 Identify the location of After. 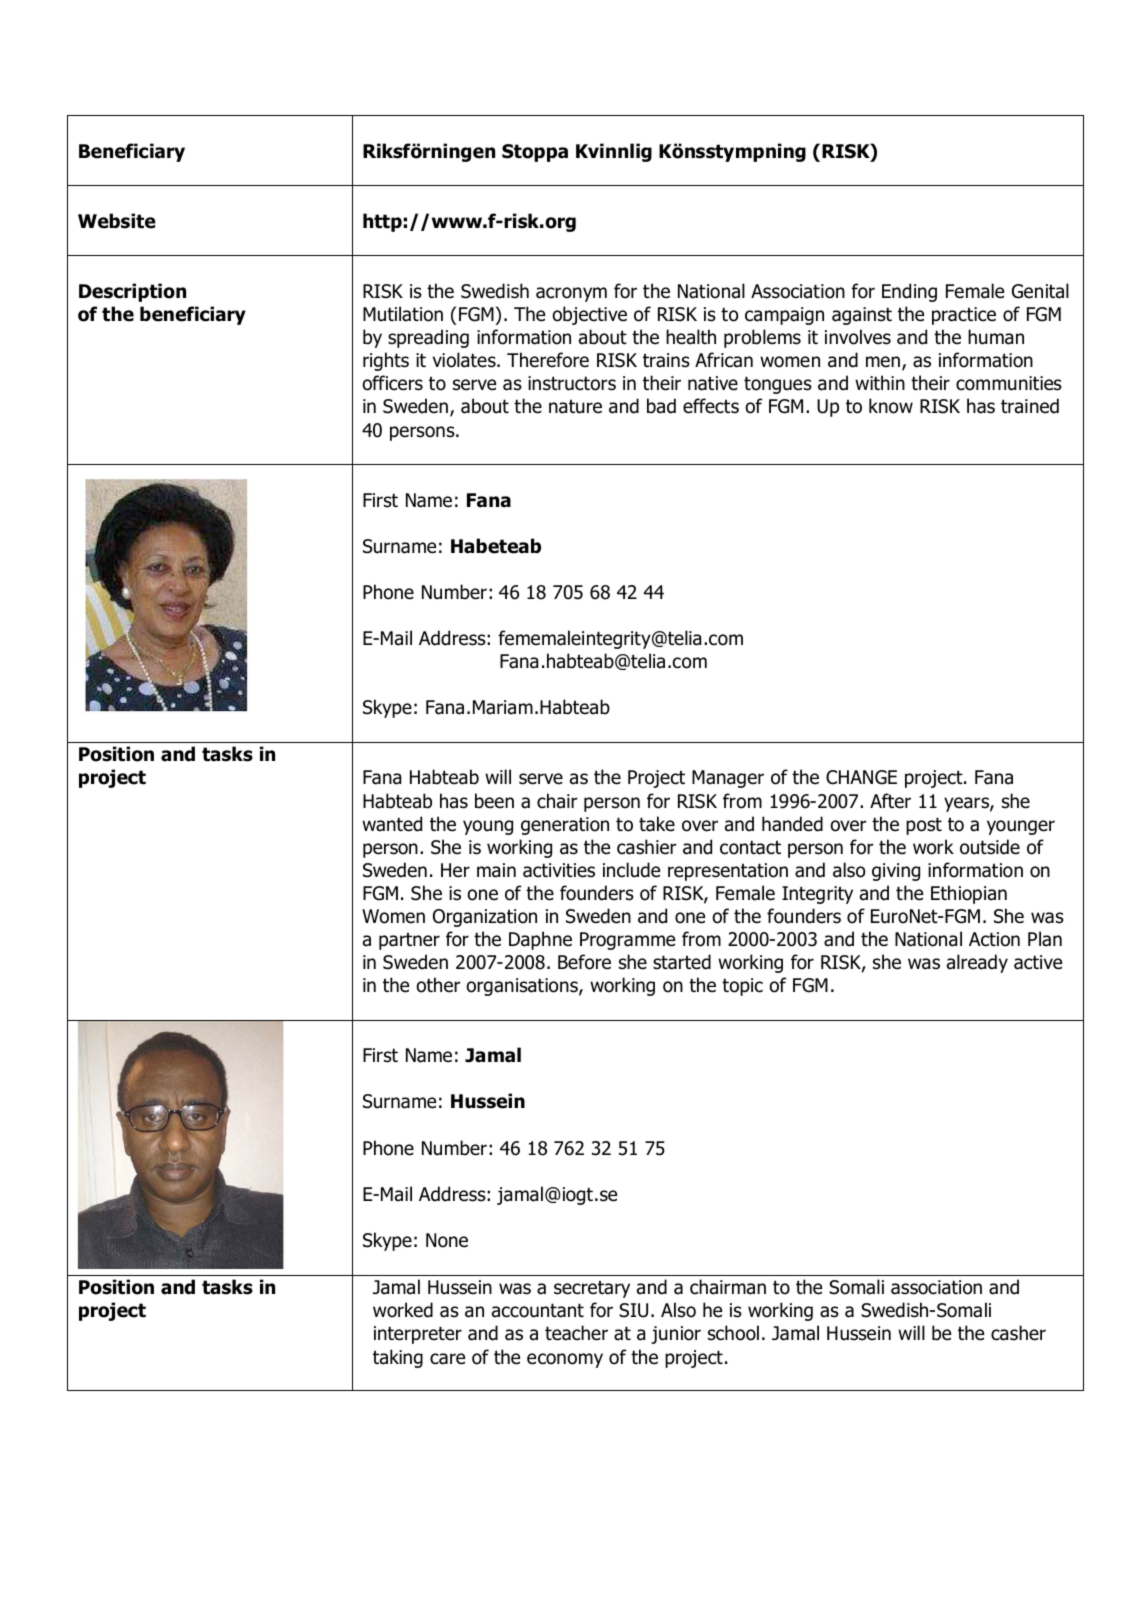
(890, 801).
